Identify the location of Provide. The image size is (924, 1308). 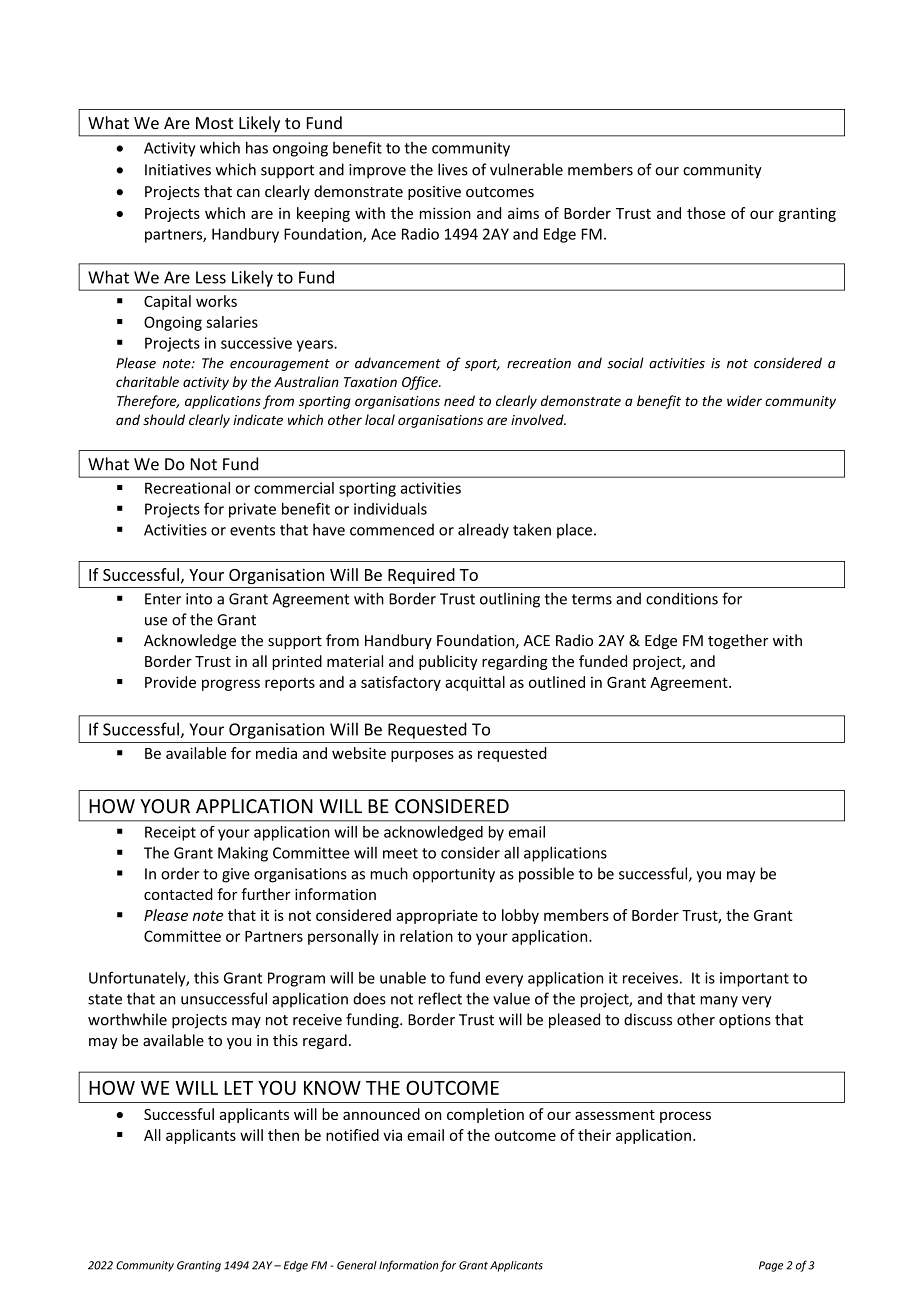
(170, 682).
